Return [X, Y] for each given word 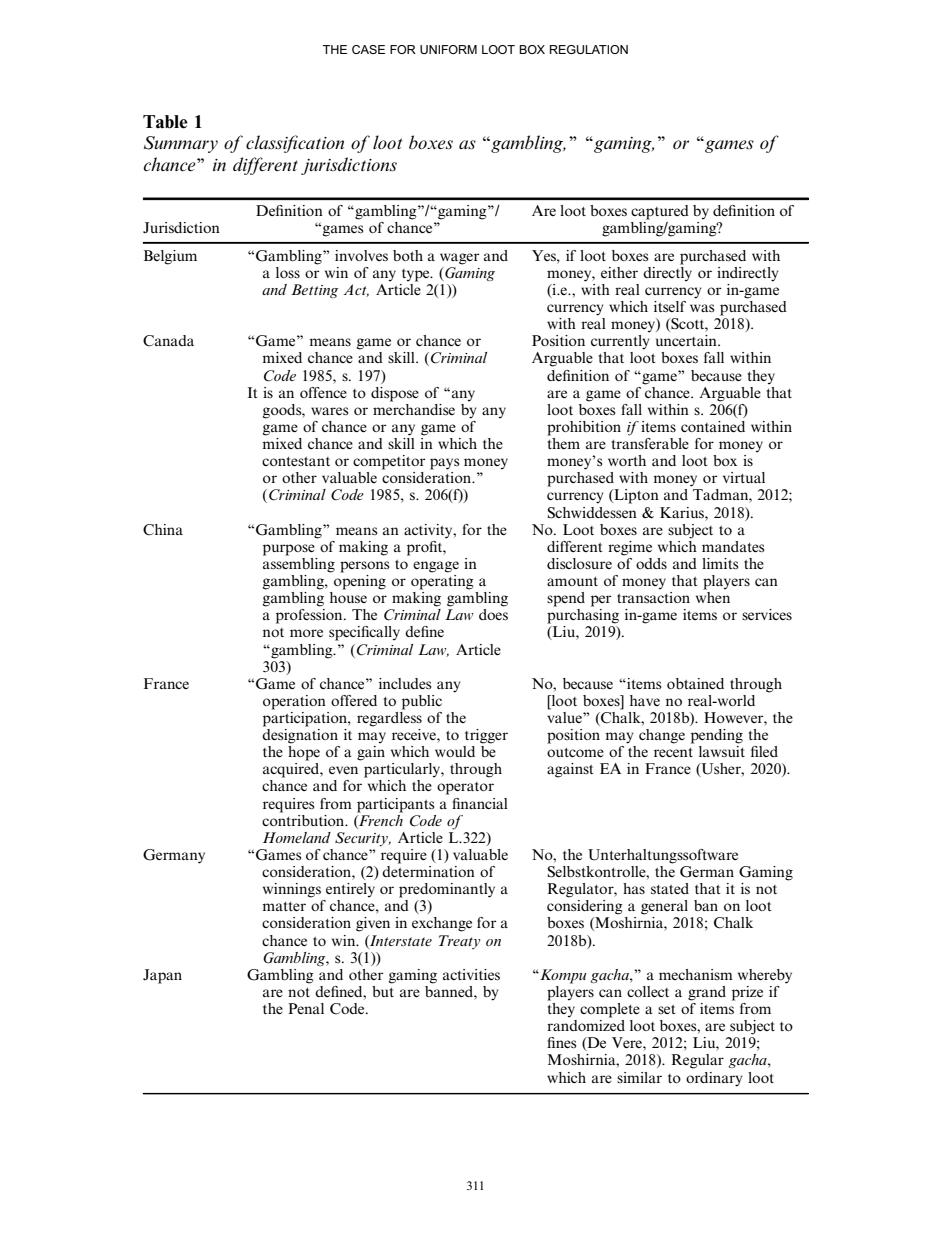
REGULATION [589, 49]
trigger [486, 736]
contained [713, 426]
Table [165, 122]
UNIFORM [448, 49]
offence [323, 392]
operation [294, 702]
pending [717, 736]
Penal [306, 1008]
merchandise [414, 408]
